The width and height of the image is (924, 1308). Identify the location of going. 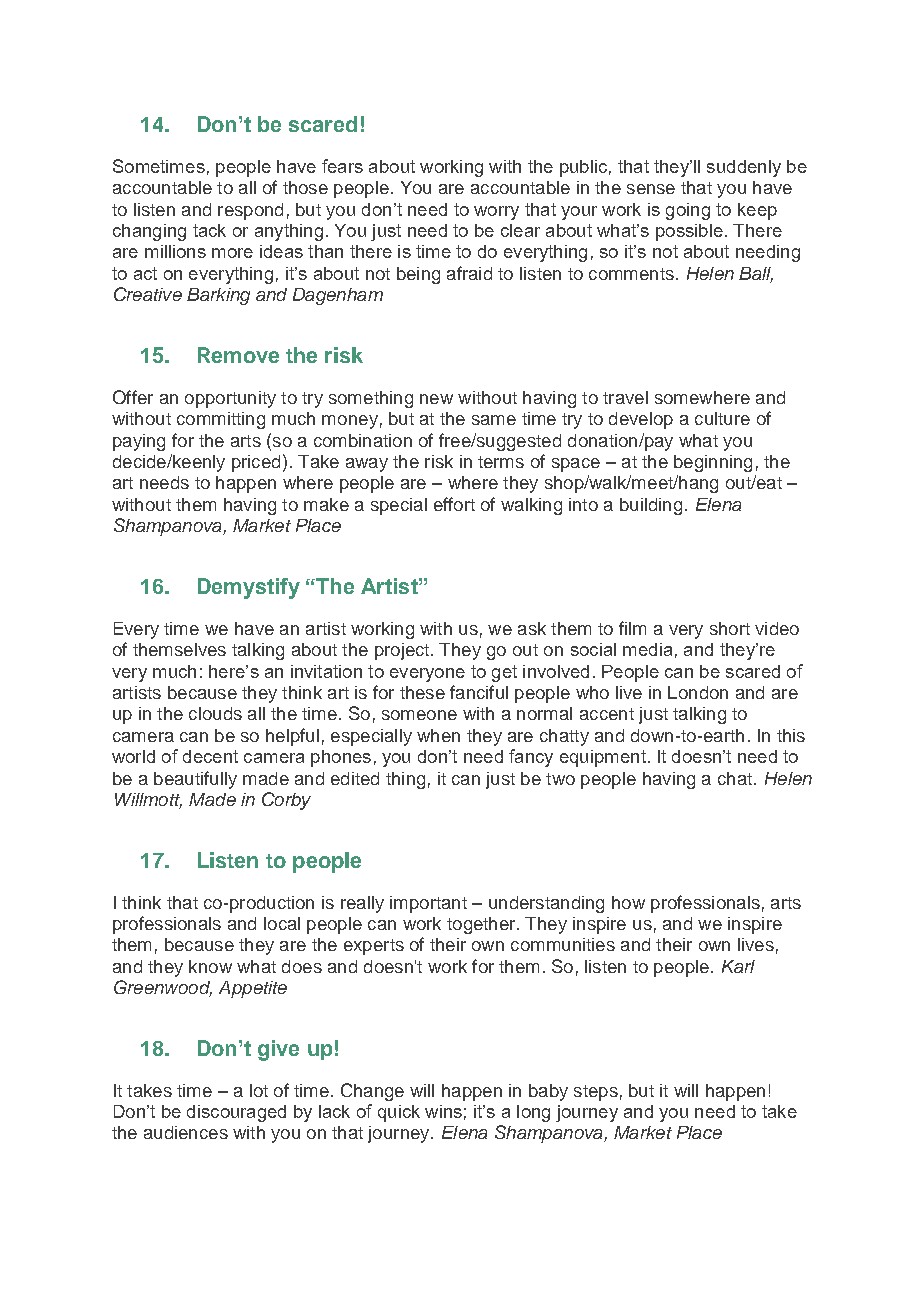
(688, 211).
